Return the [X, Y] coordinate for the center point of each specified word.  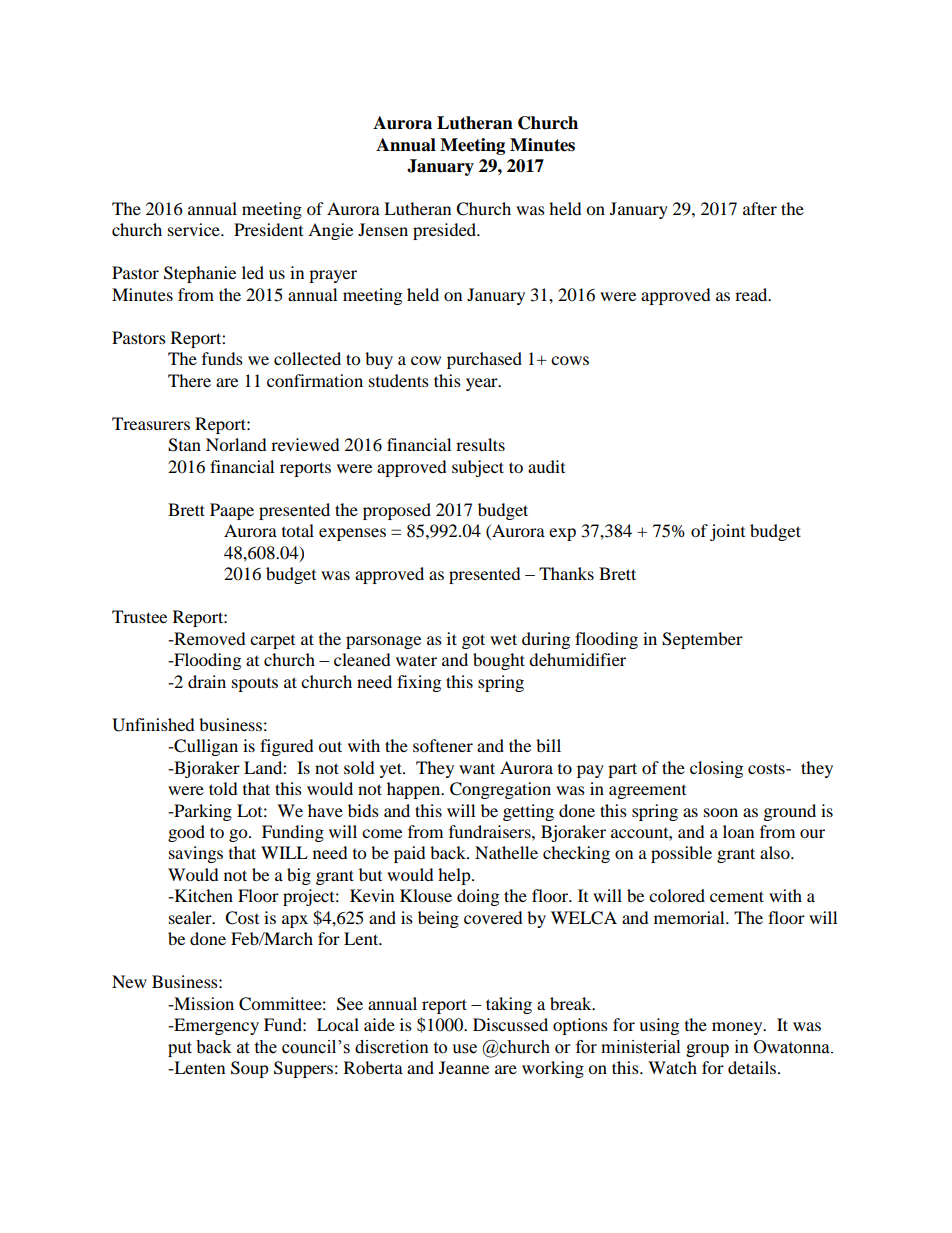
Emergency [215, 1026]
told [223, 788]
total [298, 530]
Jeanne [464, 1067]
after [760, 208]
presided [446, 231]
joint [727, 532]
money [738, 1028]
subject [478, 468]
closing [716, 769]
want [477, 768]
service [195, 229]
